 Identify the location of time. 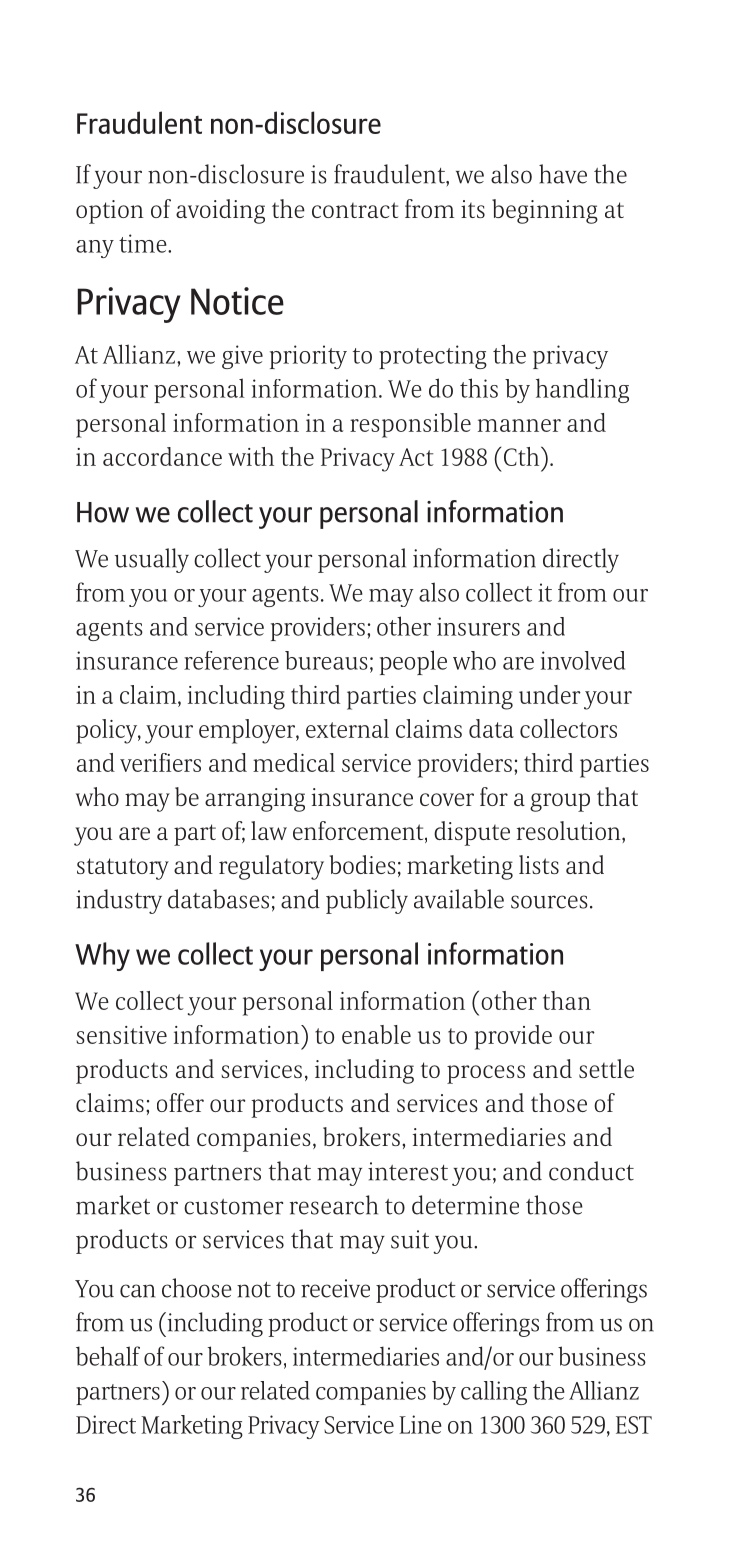
(144, 243).
